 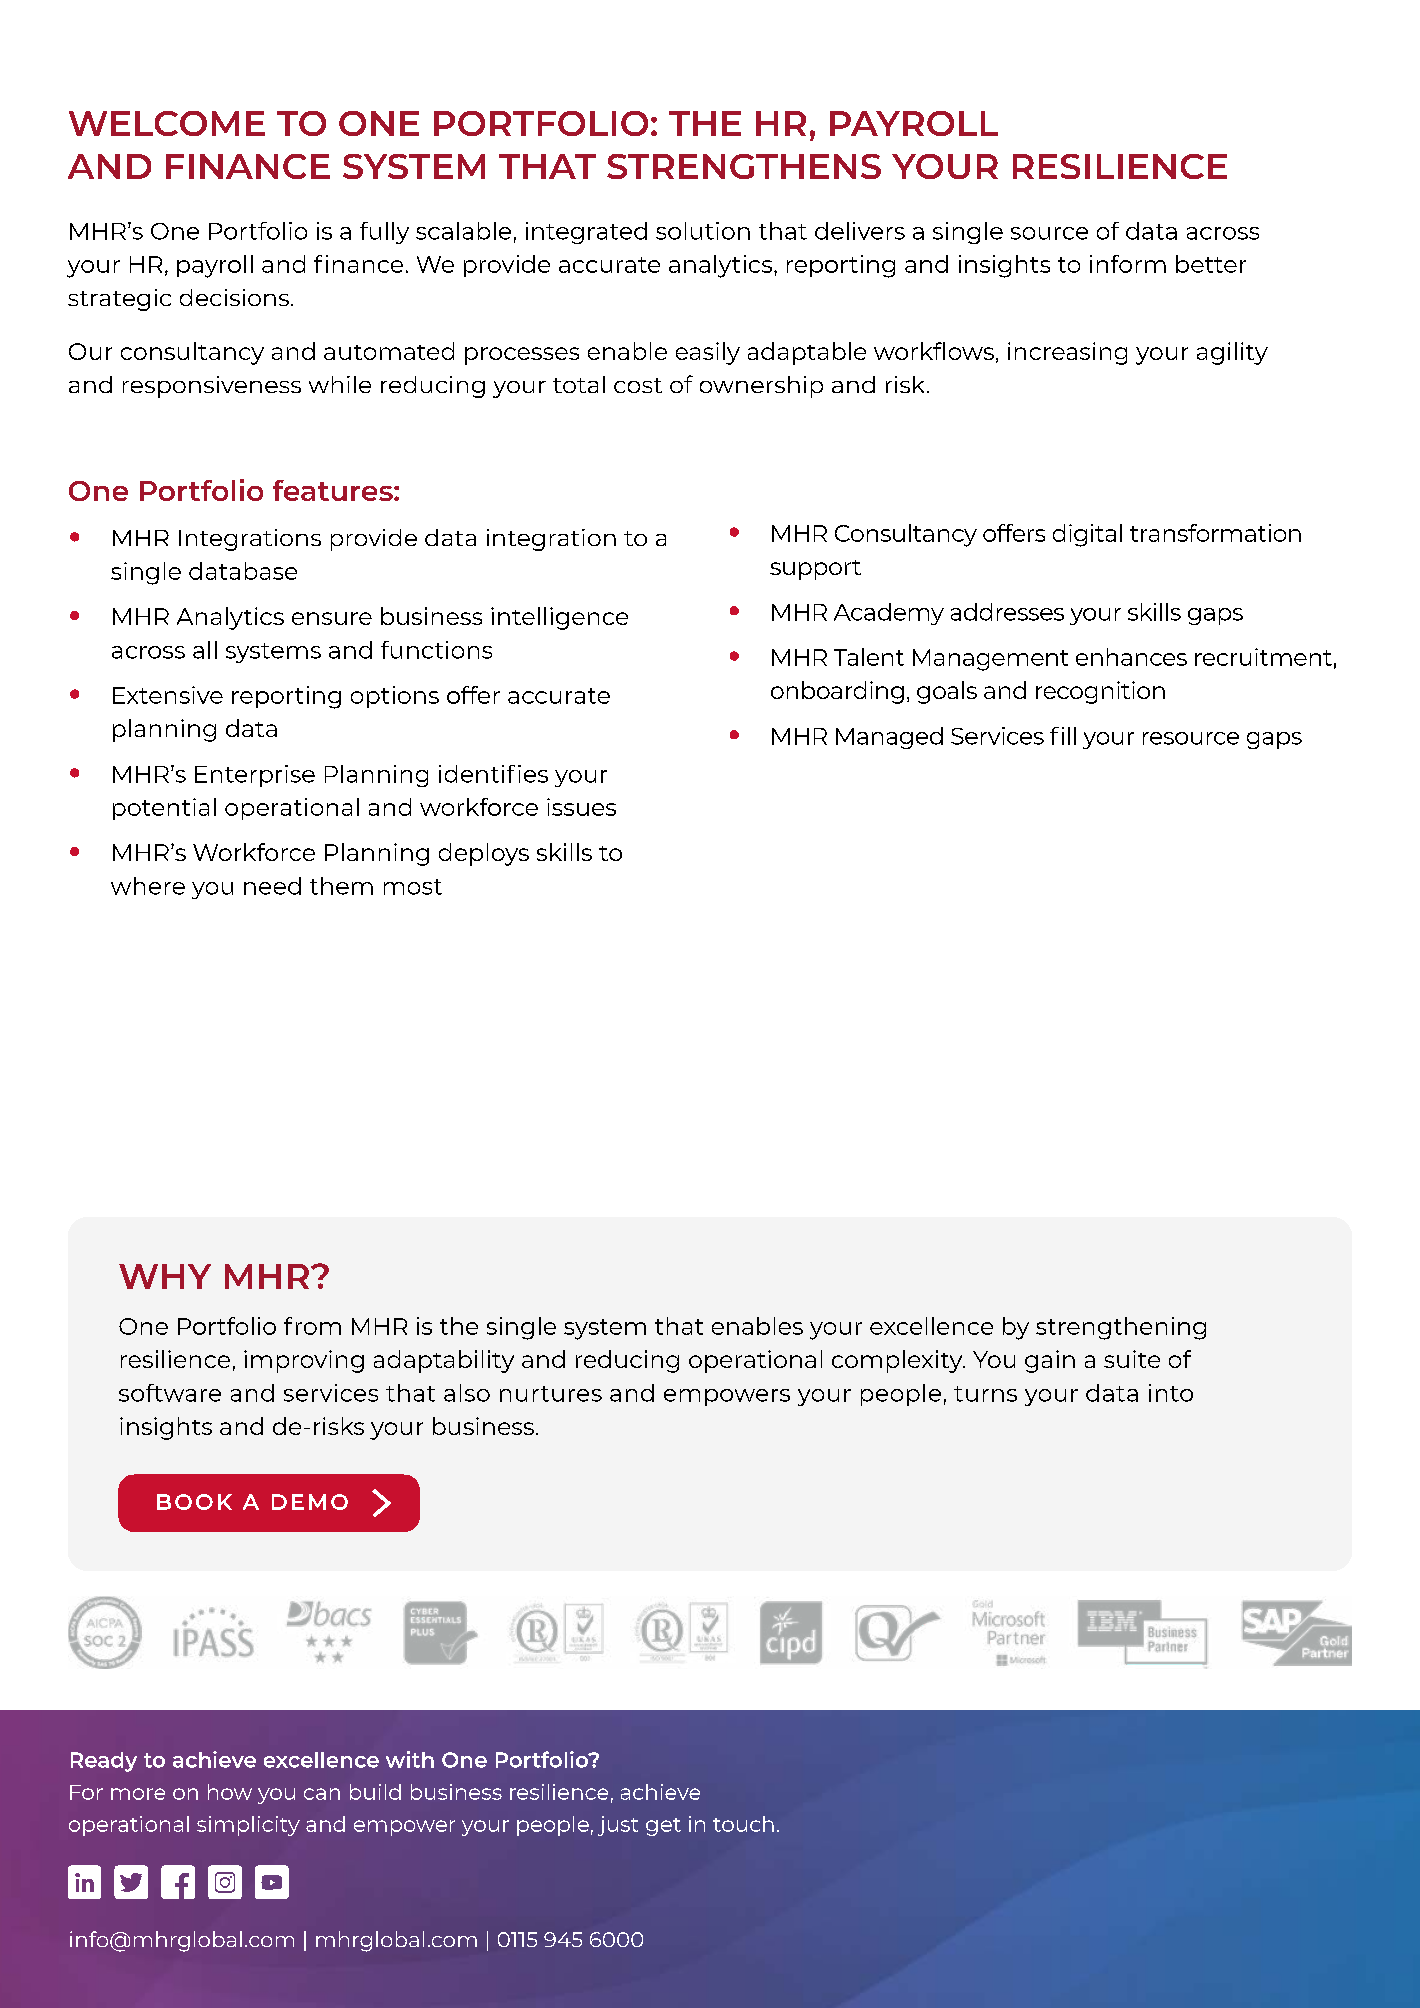 What do you see at coordinates (663, 1827) in the page?
I see `get` at bounding box center [663, 1827].
